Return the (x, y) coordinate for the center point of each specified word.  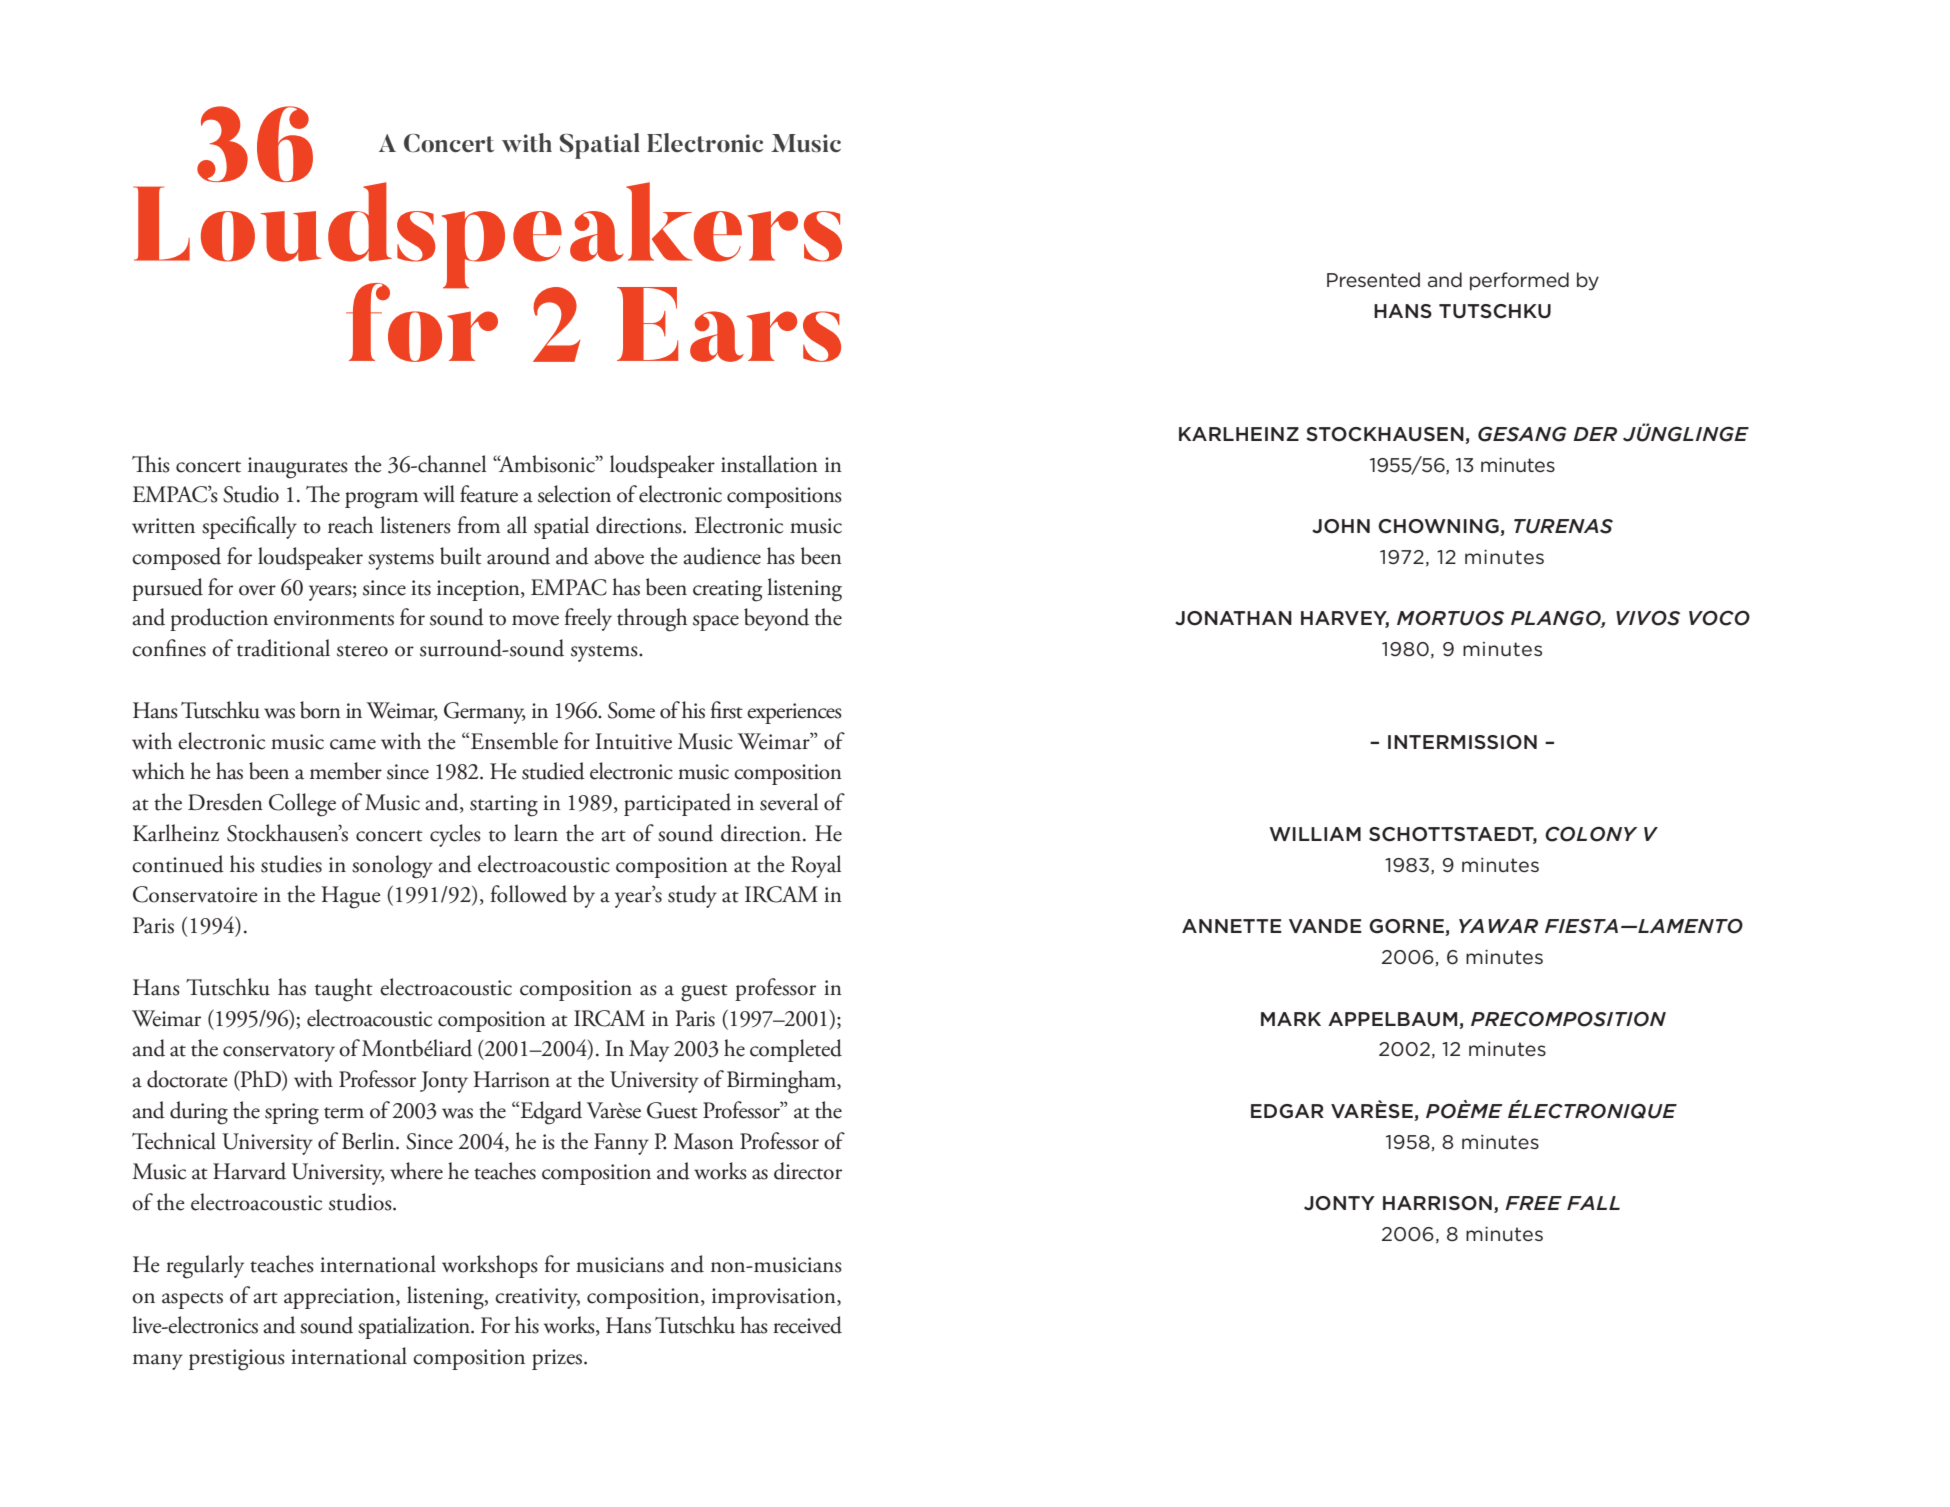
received (807, 1325)
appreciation (340, 1298)
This (151, 464)
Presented (1373, 279)
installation (769, 464)
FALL (1593, 1203)
